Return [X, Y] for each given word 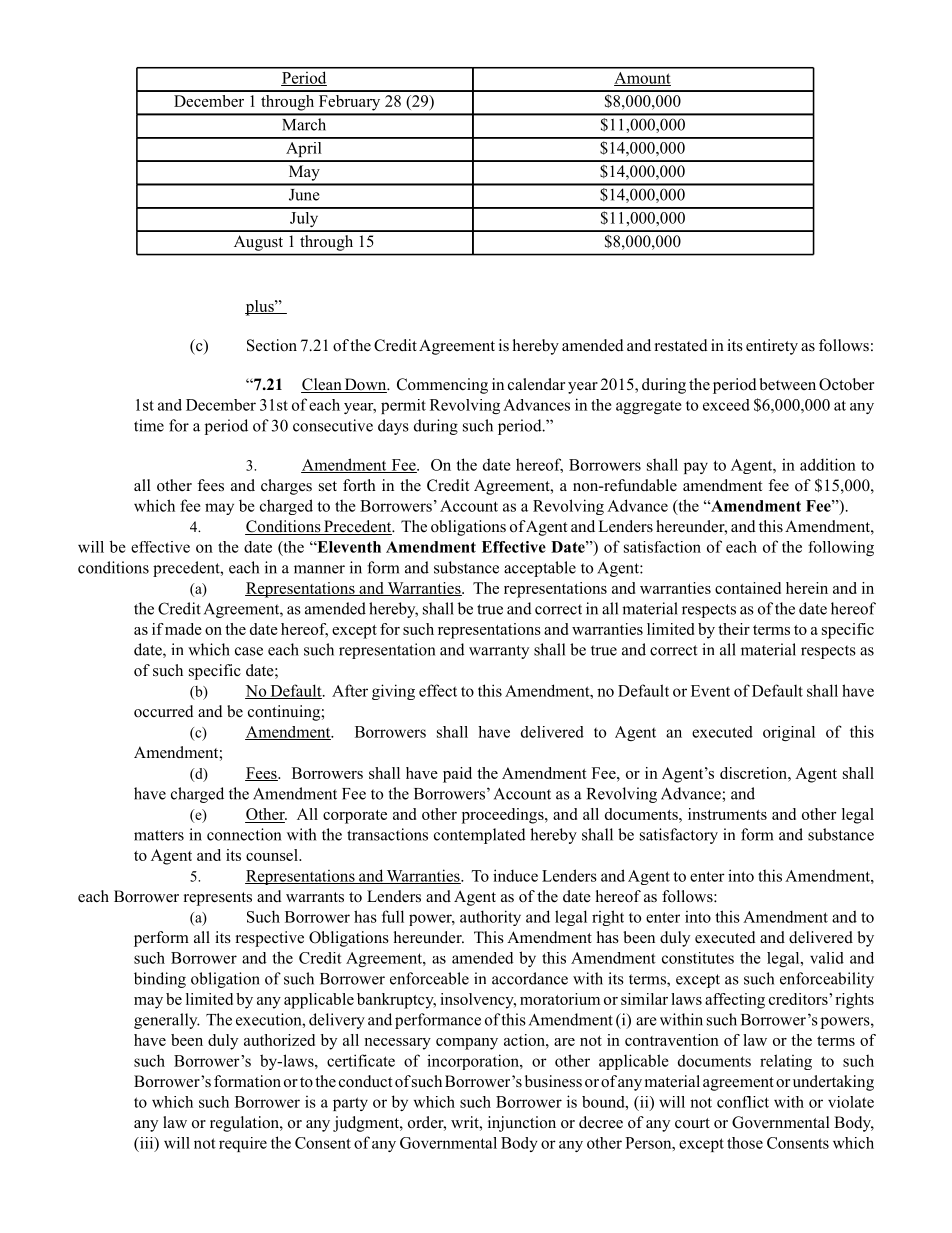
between [787, 384]
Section [272, 345]
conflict [743, 1102]
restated [681, 345]
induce [515, 875]
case [249, 651]
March [304, 124]
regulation [245, 1124]
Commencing [442, 386]
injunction [522, 1124]
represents [218, 899]
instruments [727, 814]
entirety [772, 347]
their [734, 629]
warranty [499, 652]
